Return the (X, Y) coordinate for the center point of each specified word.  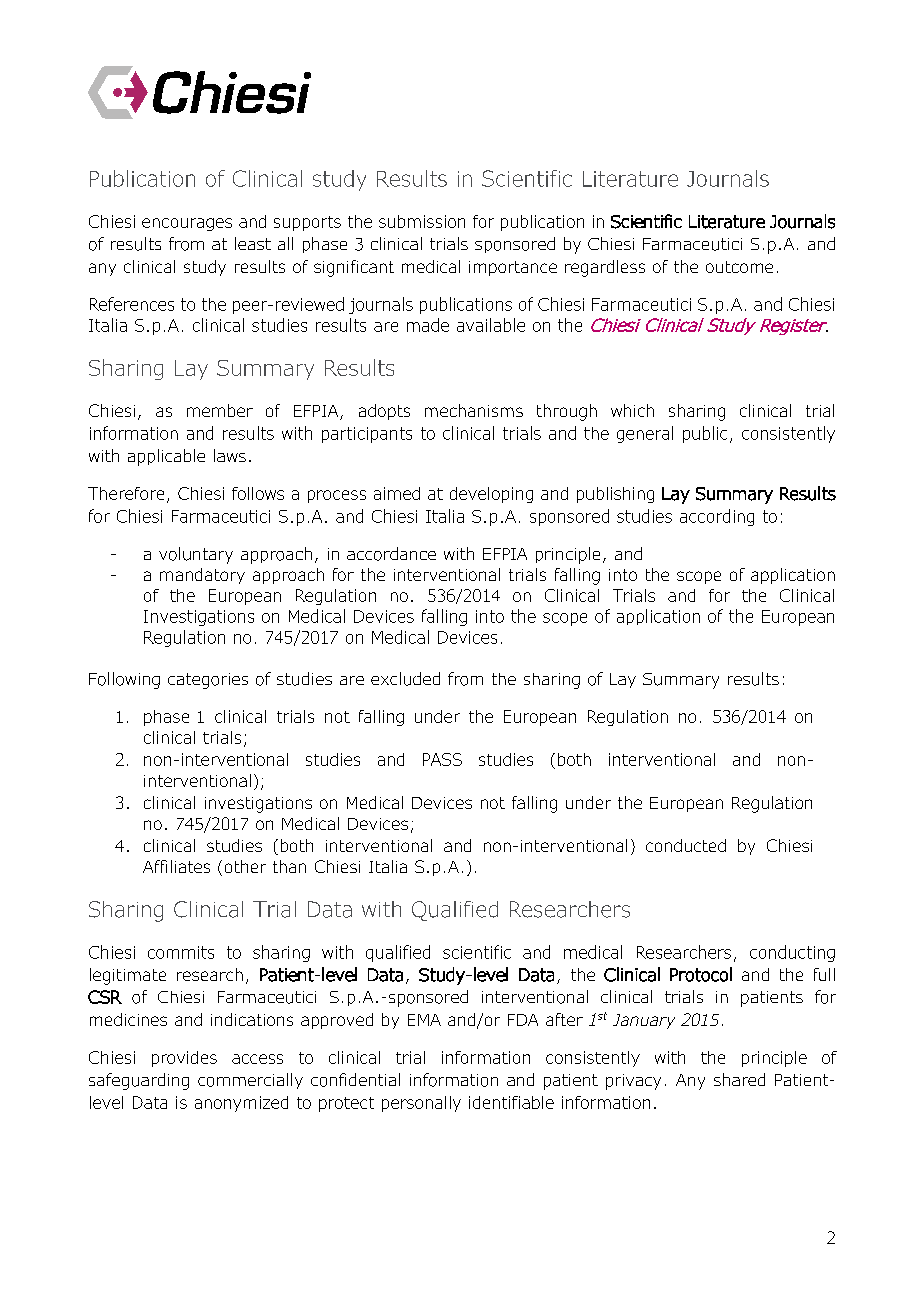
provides (184, 1059)
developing (491, 495)
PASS (442, 759)
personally (421, 1104)
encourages (187, 224)
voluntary (196, 555)
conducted (686, 845)
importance (513, 268)
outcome (739, 267)
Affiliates (176, 866)
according (717, 517)
